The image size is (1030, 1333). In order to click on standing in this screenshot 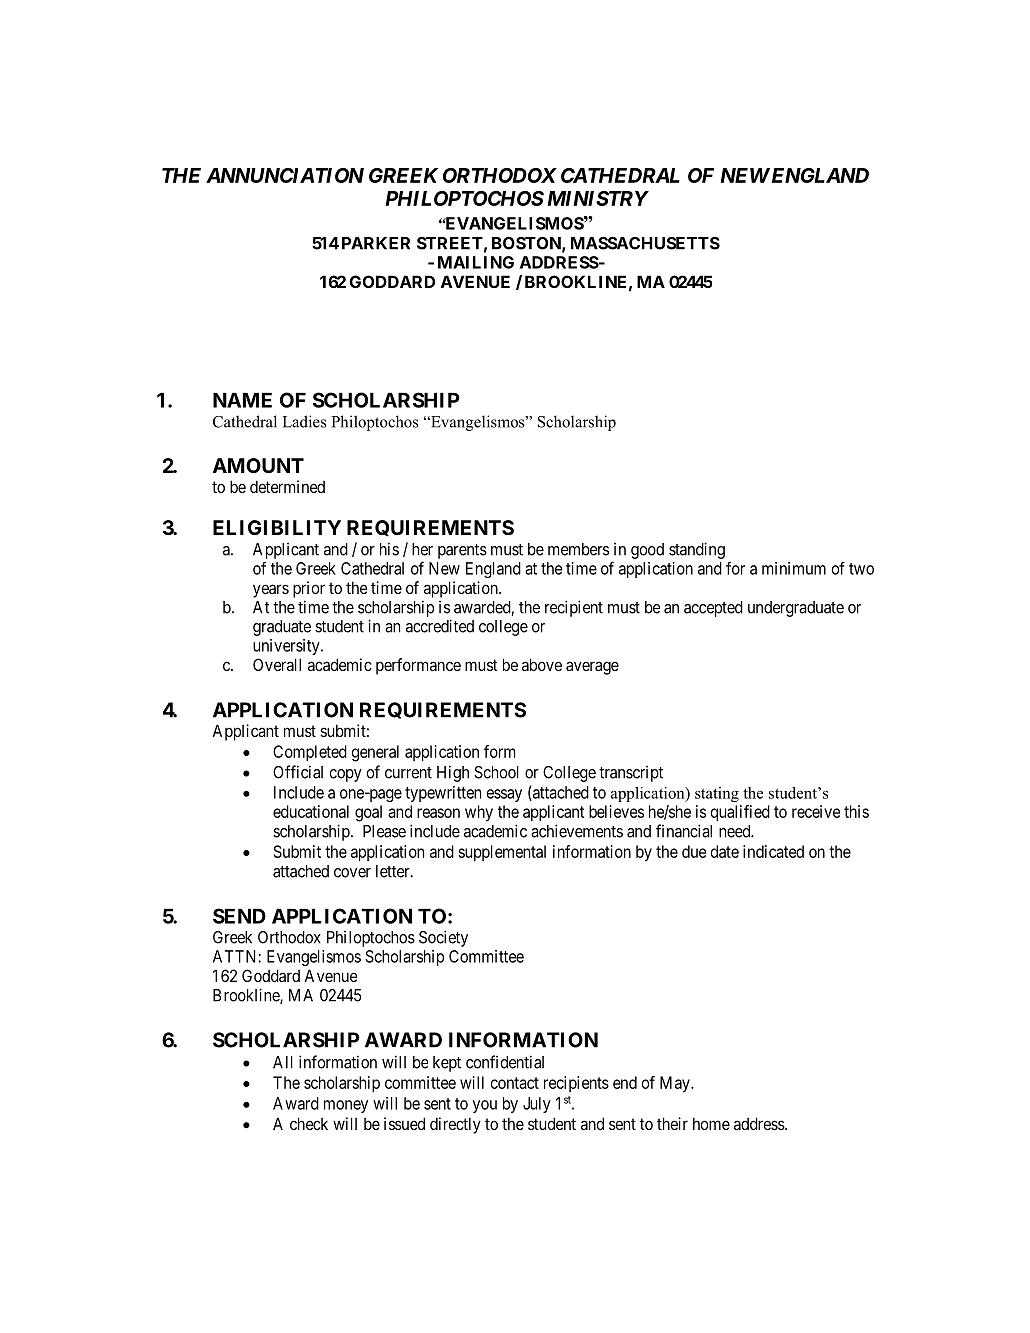, I will do `click(697, 550)`.
